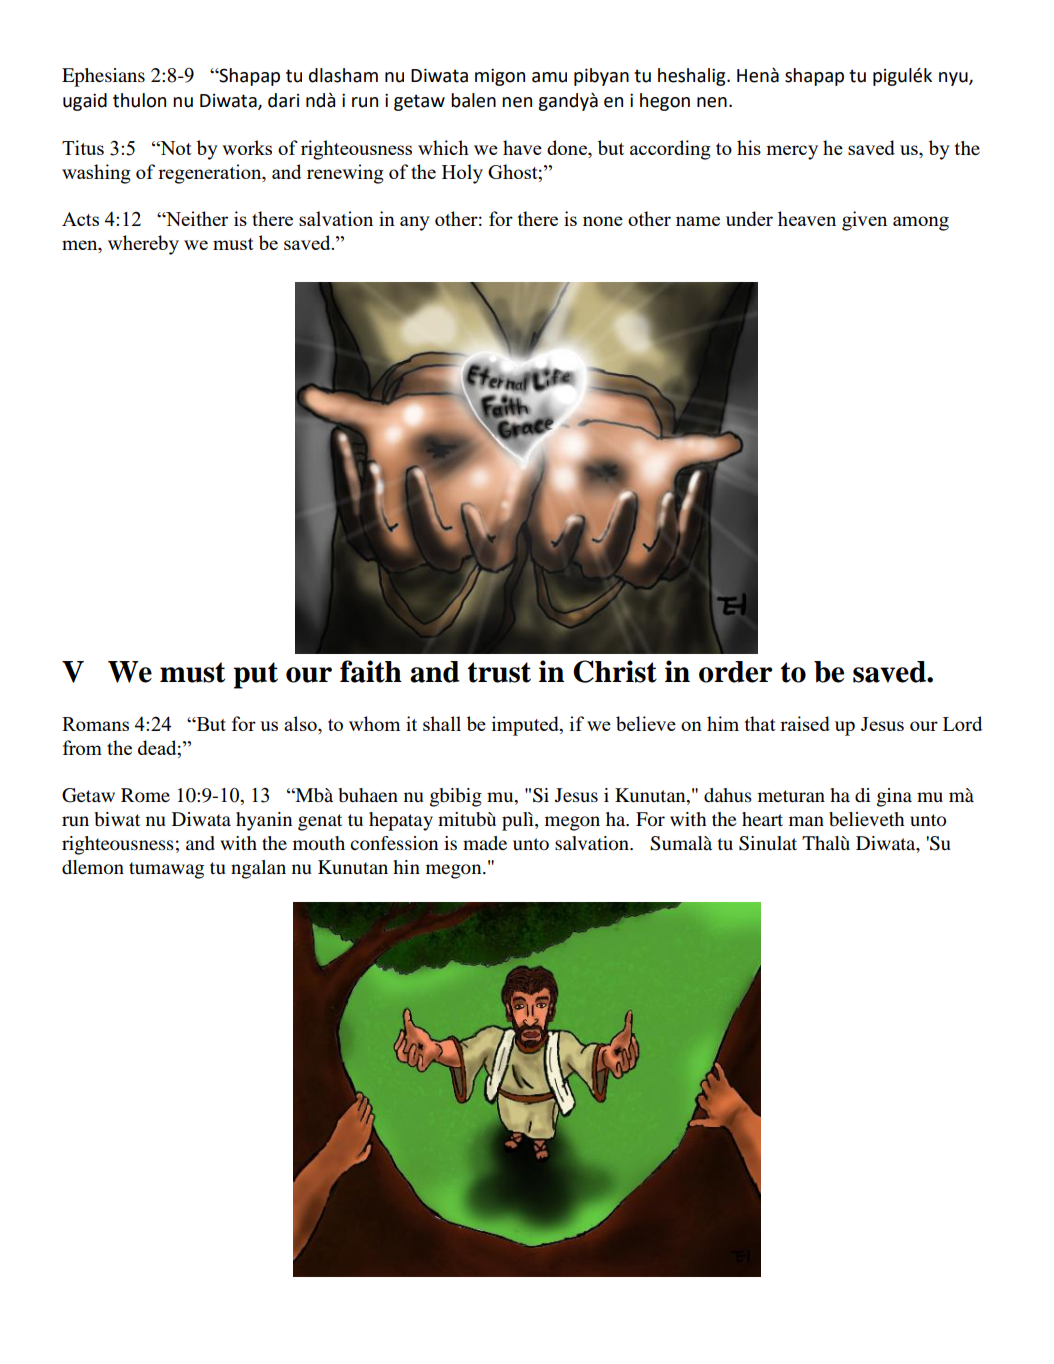 Image resolution: width=1054 pixels, height=1364 pixels. What do you see at coordinates (485, 843) in the document?
I see `made` at bounding box center [485, 843].
